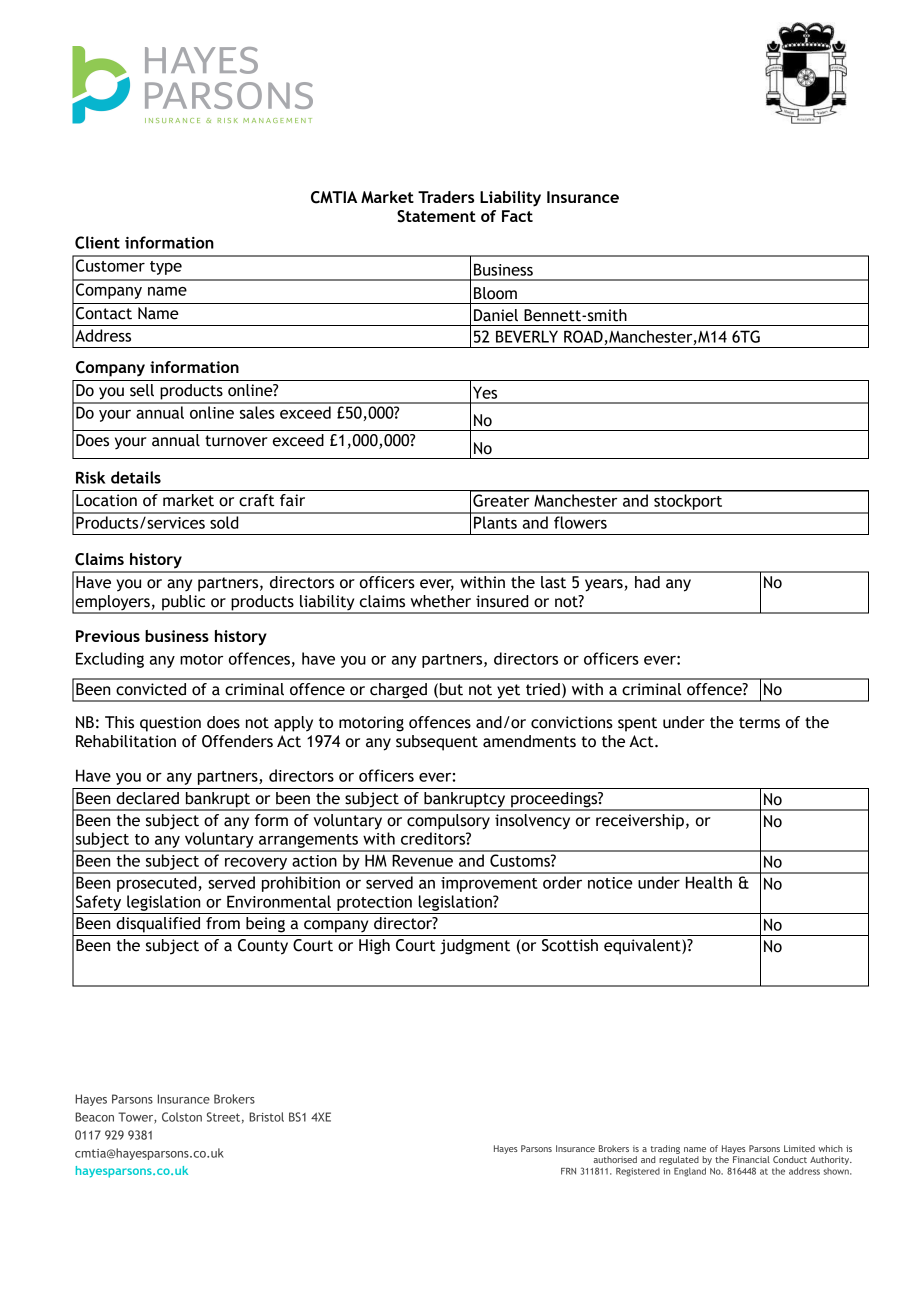 The width and height of the screenshot is (924, 1308). I want to click on question, so click(170, 724).
